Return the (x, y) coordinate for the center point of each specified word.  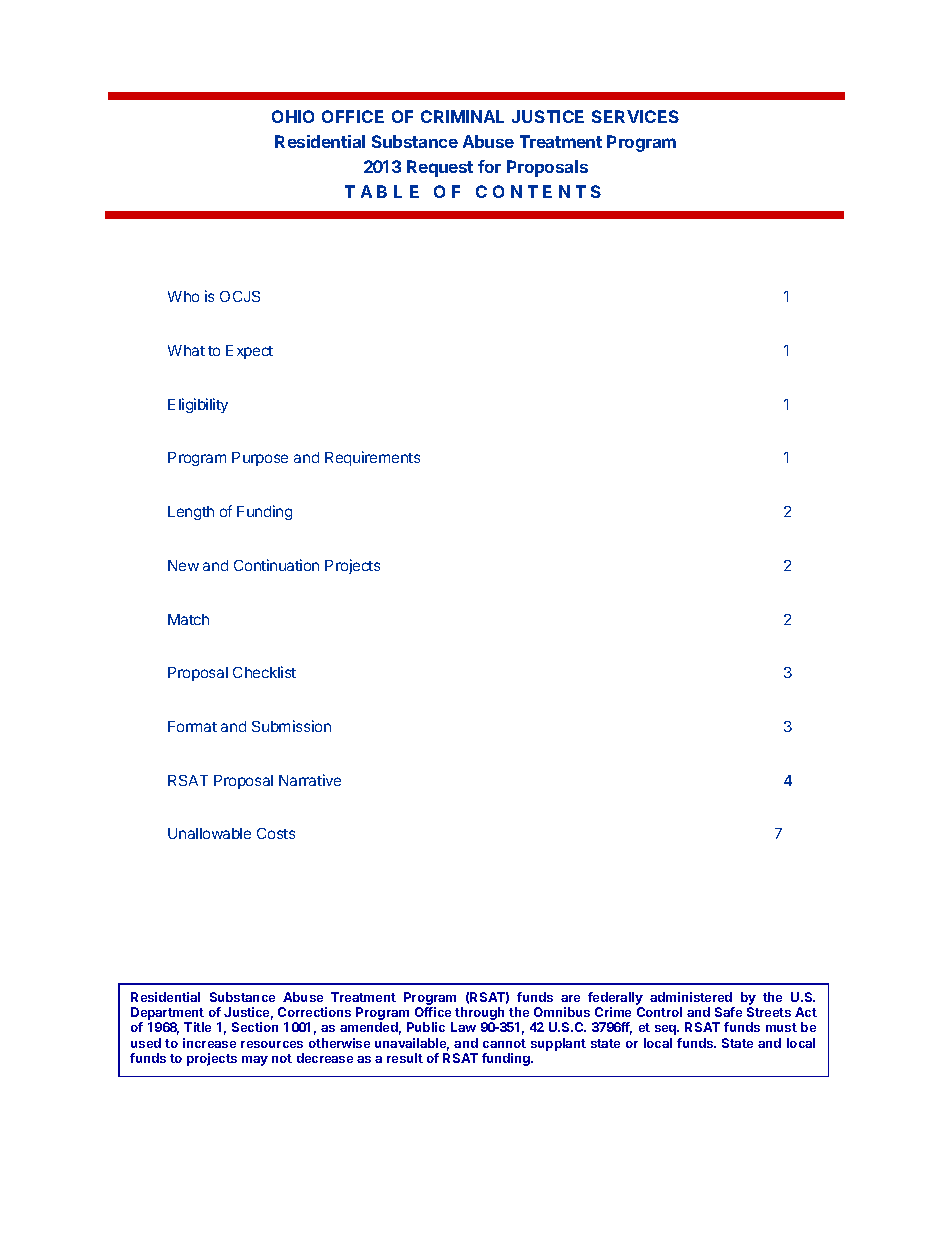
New (183, 565)
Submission (291, 726)
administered (691, 997)
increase (209, 1043)
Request (440, 168)
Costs (276, 833)
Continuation (276, 565)
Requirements (372, 458)
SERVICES (635, 116)
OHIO (293, 116)
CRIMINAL (462, 116)
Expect (249, 352)
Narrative (310, 780)
